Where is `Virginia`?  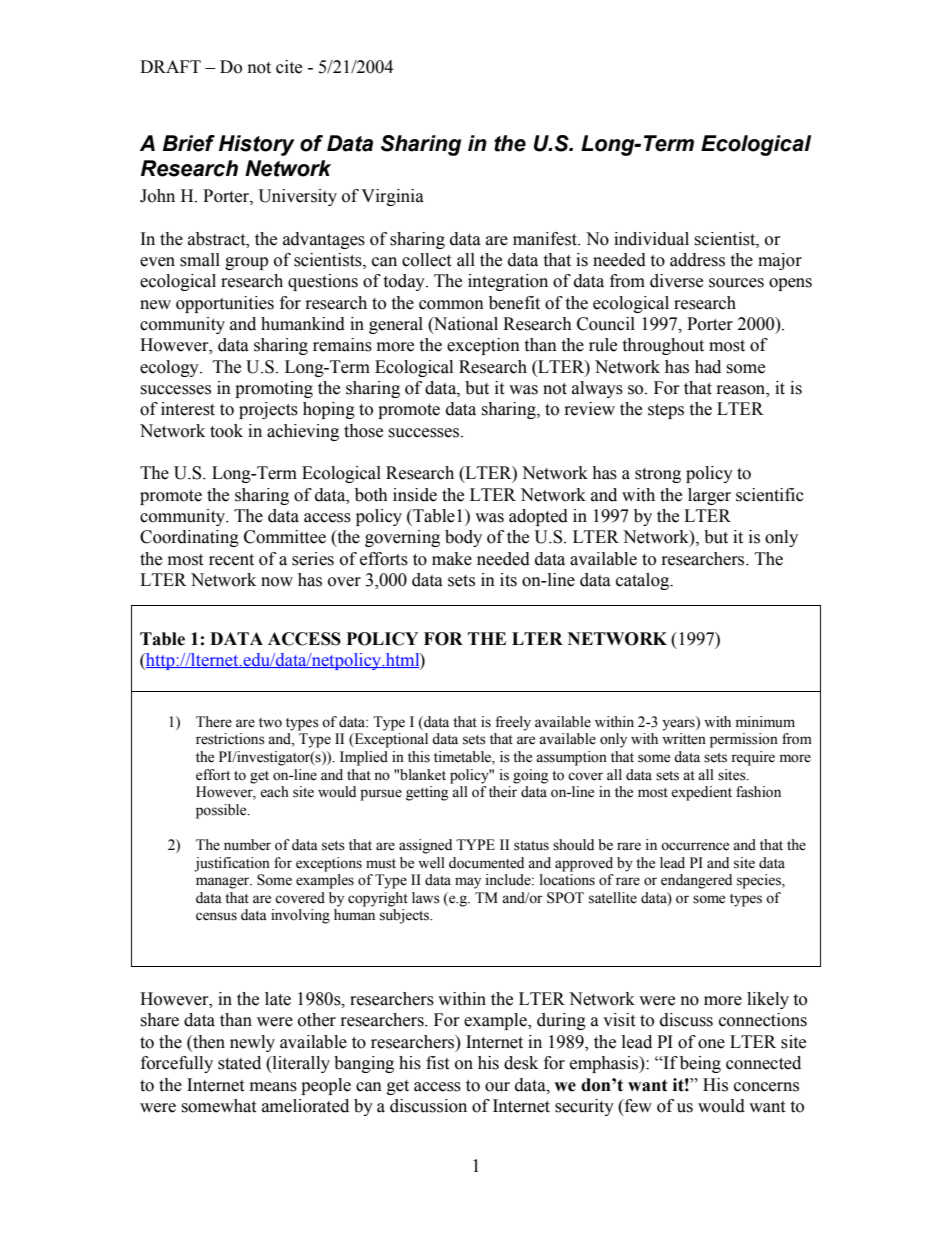 Virginia is located at coordinates (392, 197).
